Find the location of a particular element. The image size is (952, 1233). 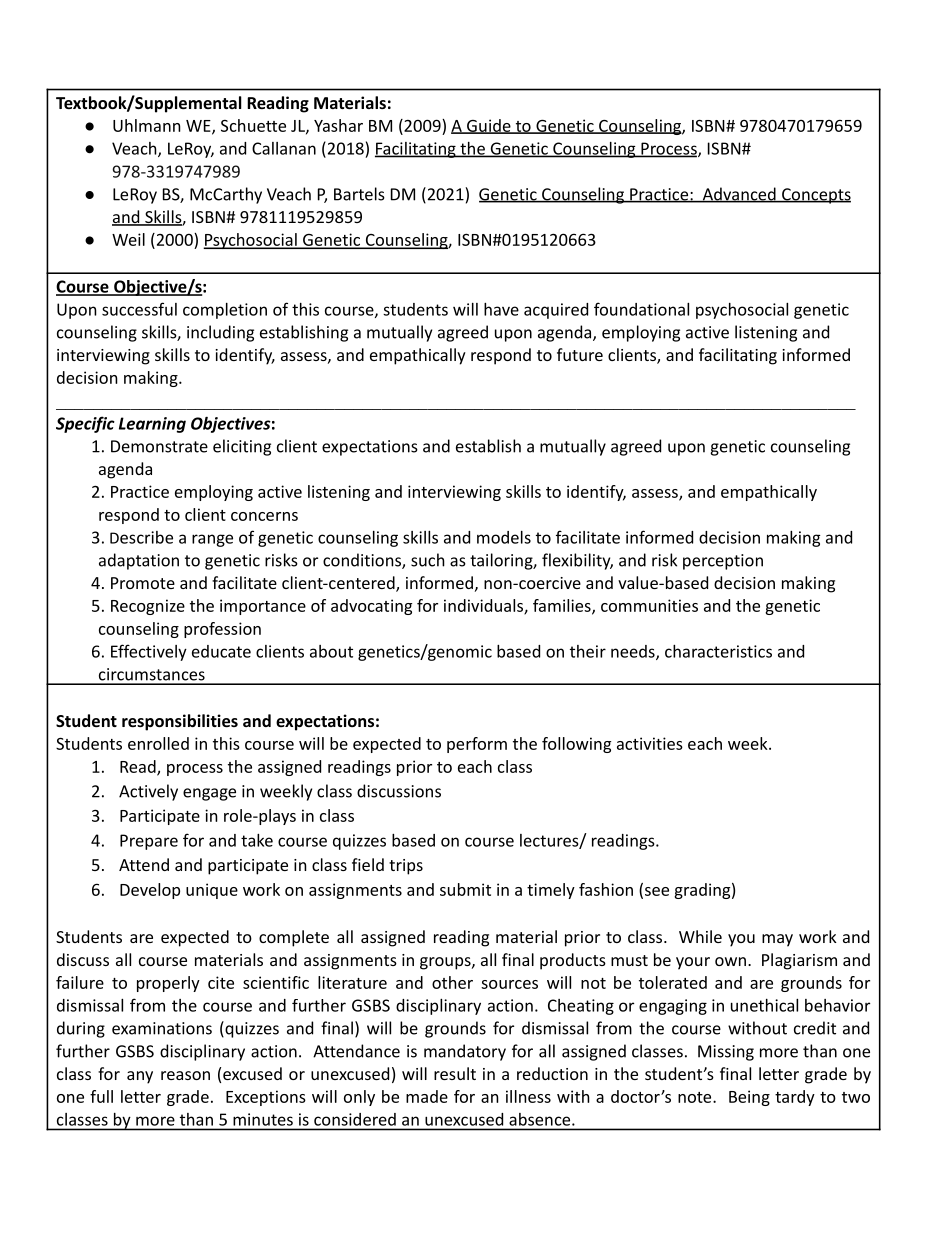

perform is located at coordinates (477, 745).
